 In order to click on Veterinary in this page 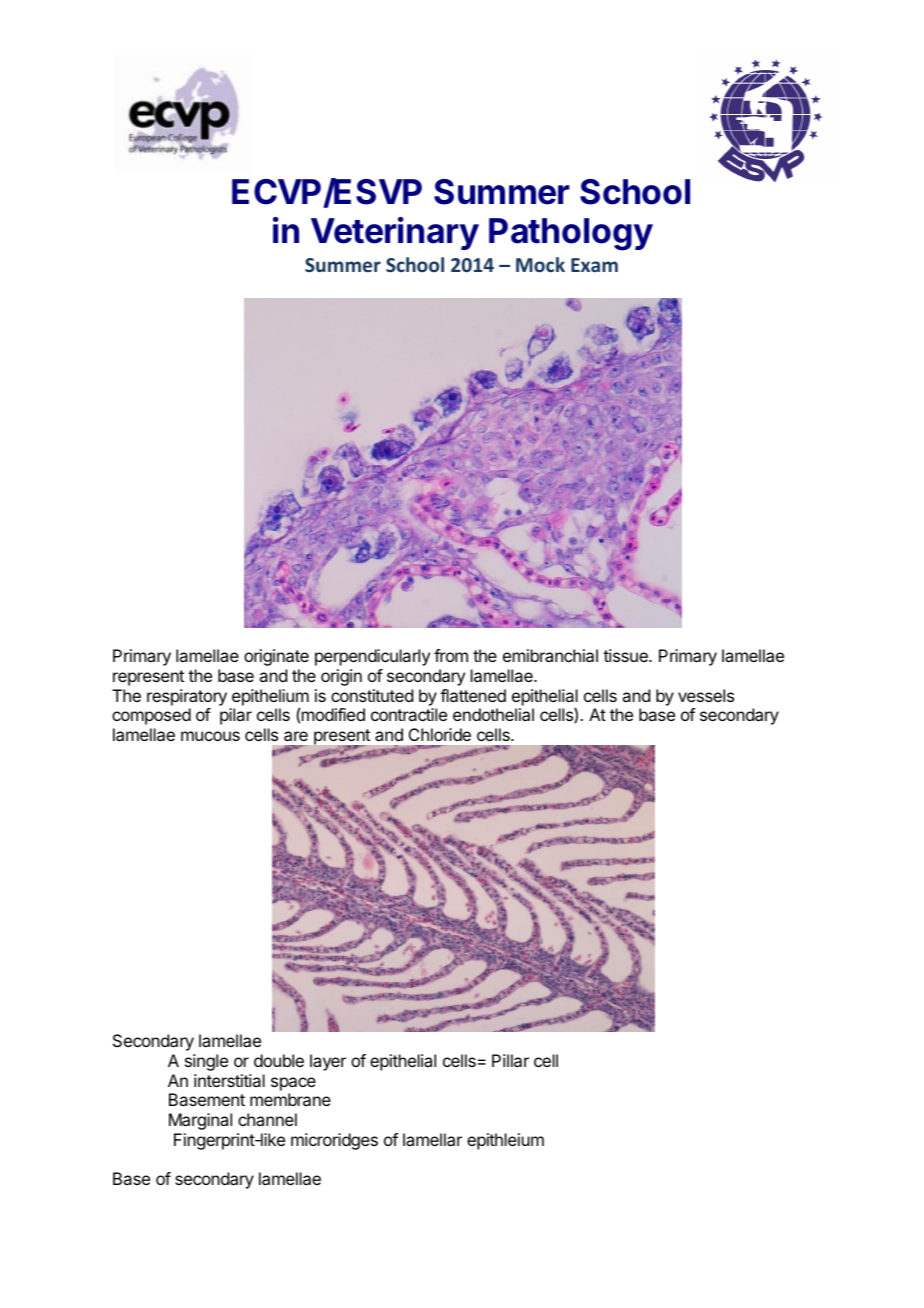, I will do `click(395, 233)`.
